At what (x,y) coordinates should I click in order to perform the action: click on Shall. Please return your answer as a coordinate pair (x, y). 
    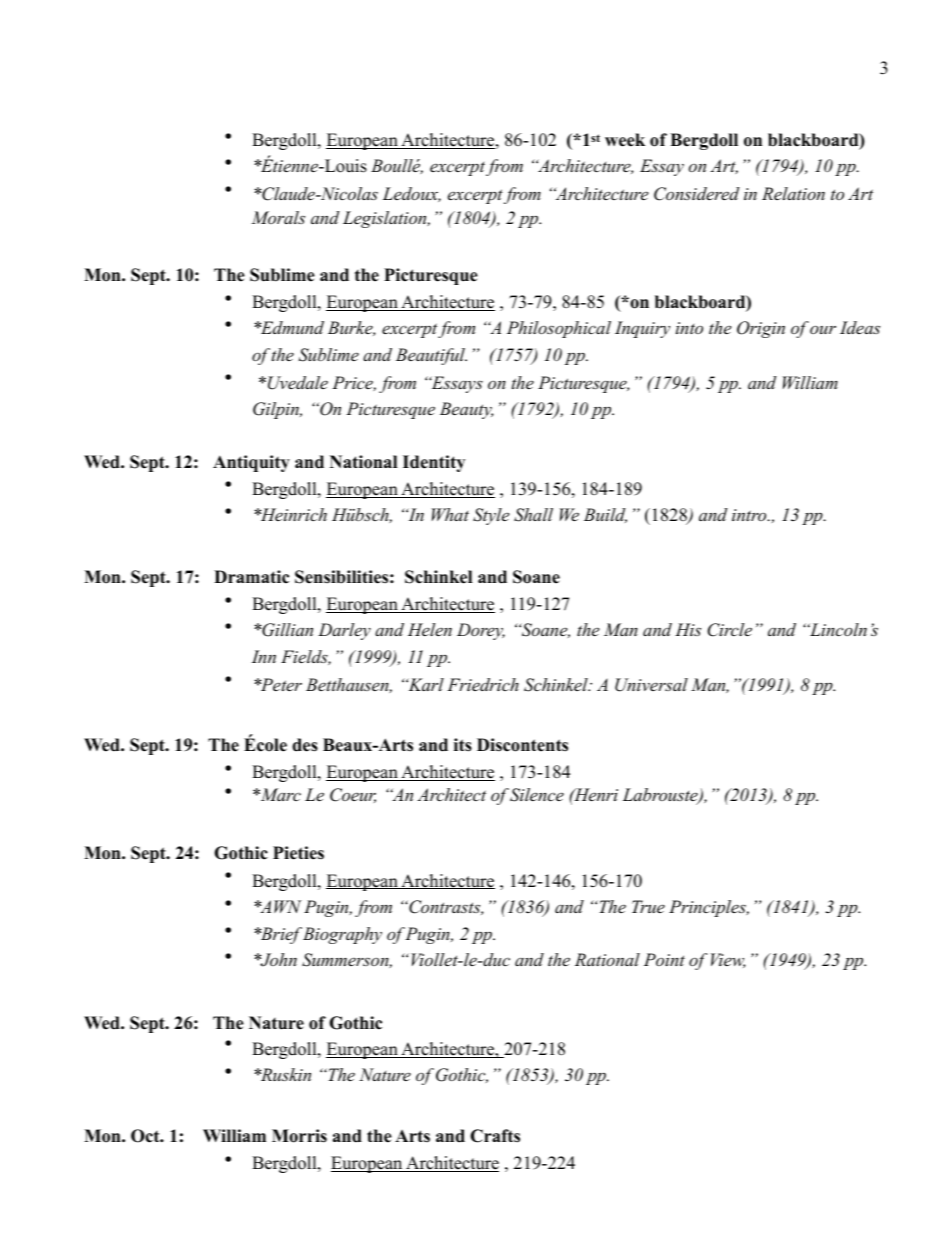
    Looking at the image, I should click on (533, 515).
